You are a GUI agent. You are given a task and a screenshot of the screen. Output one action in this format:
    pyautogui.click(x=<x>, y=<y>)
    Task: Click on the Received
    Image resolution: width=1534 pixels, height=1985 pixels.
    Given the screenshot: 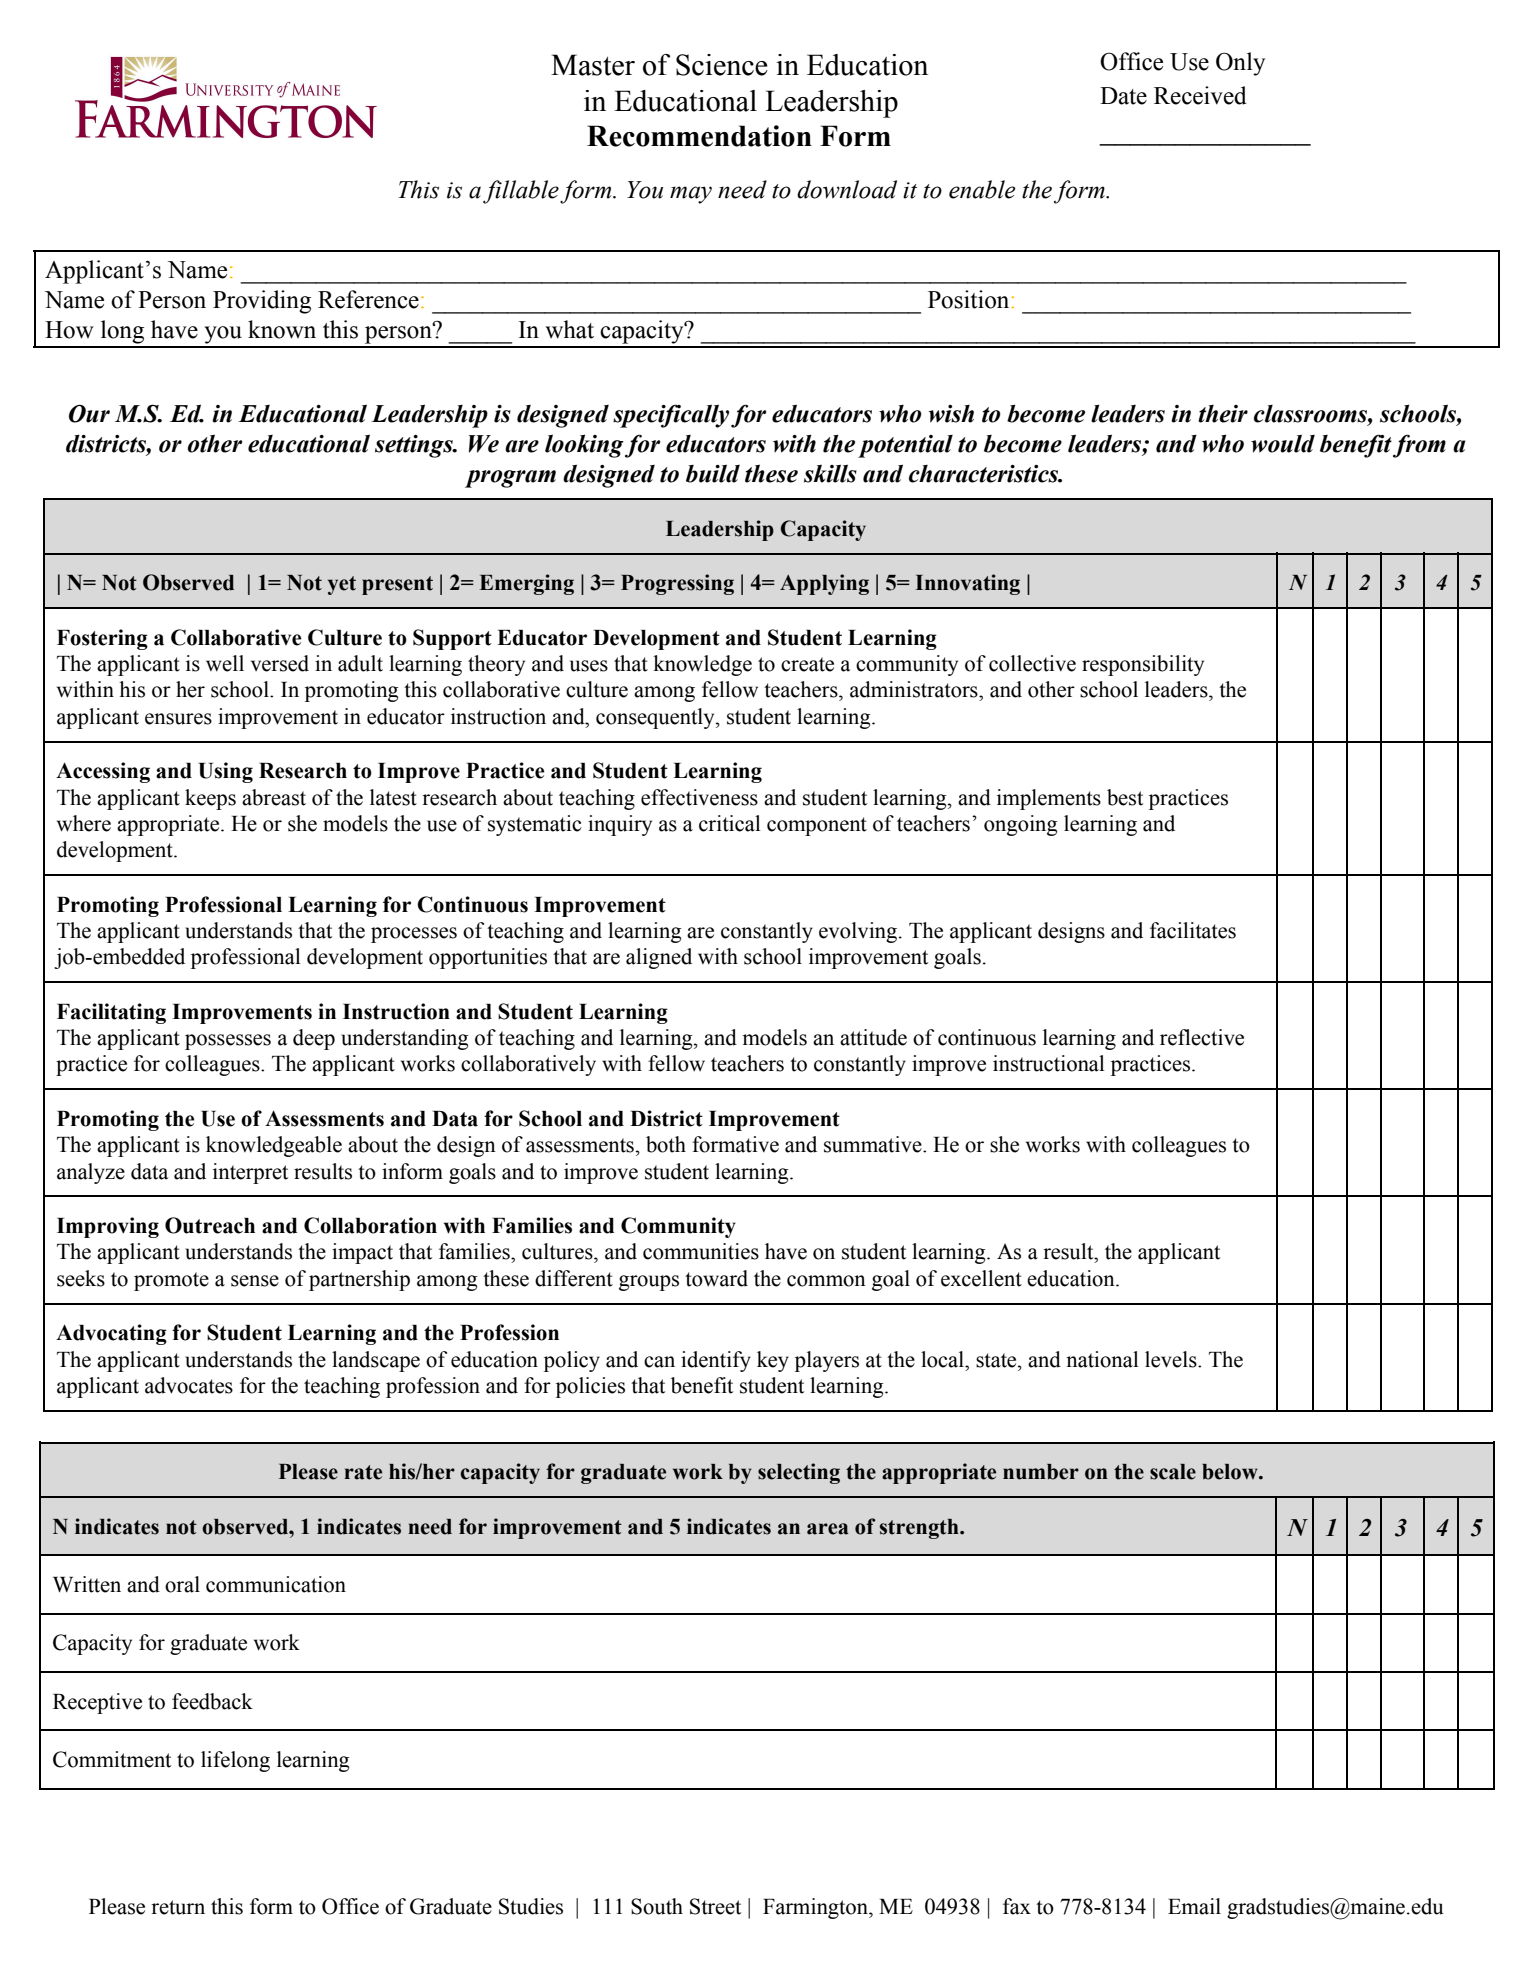 What is the action you would take?
    pyautogui.click(x=1200, y=95)
